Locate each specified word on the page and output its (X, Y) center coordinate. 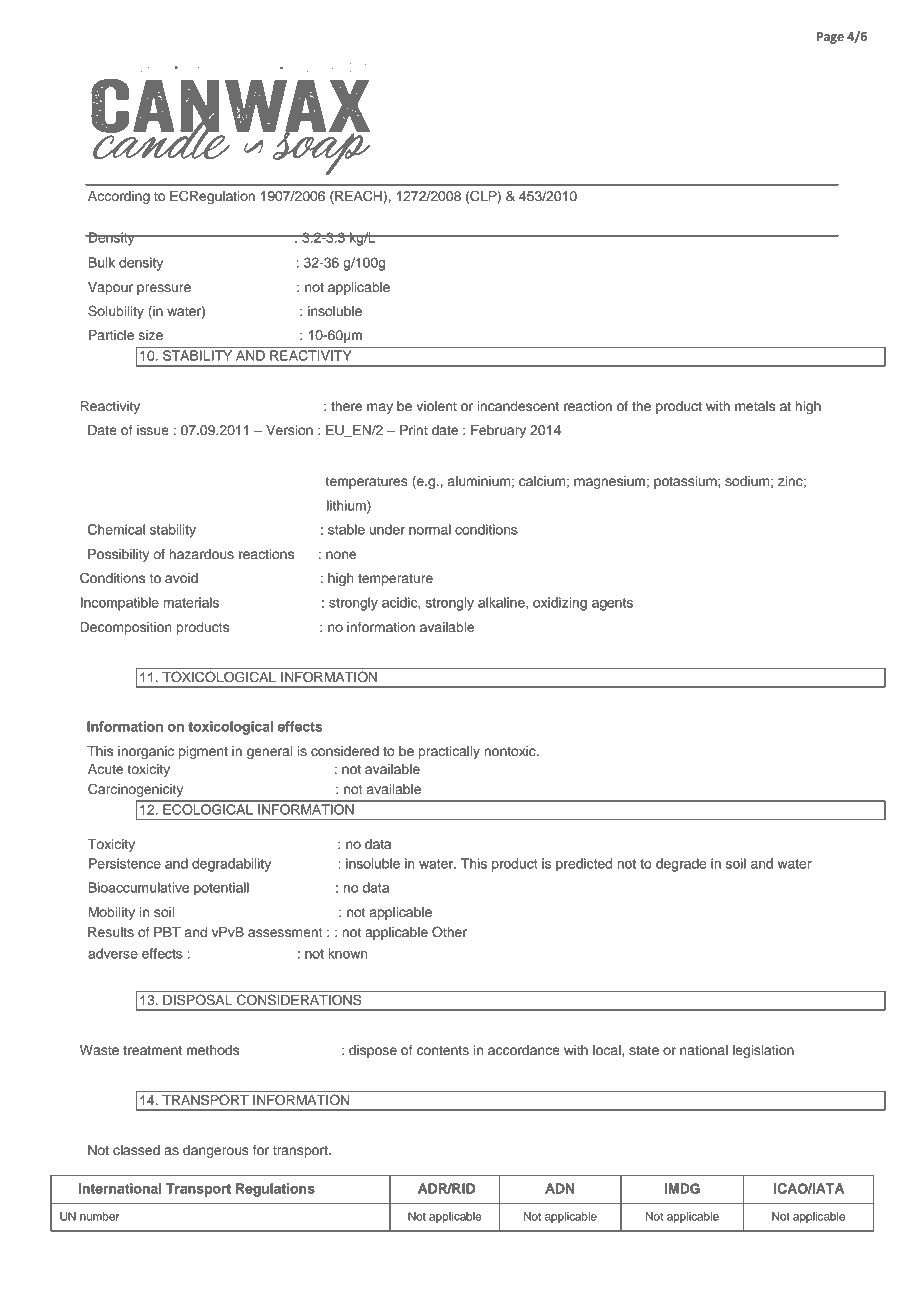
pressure (164, 289)
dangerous (216, 1151)
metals (755, 406)
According (119, 197)
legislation (763, 1051)
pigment (203, 752)
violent (436, 406)
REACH (358, 197)
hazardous (201, 554)
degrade (681, 865)
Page (830, 38)
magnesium (609, 482)
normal (430, 529)
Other (449, 932)
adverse (113, 953)
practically (449, 752)
